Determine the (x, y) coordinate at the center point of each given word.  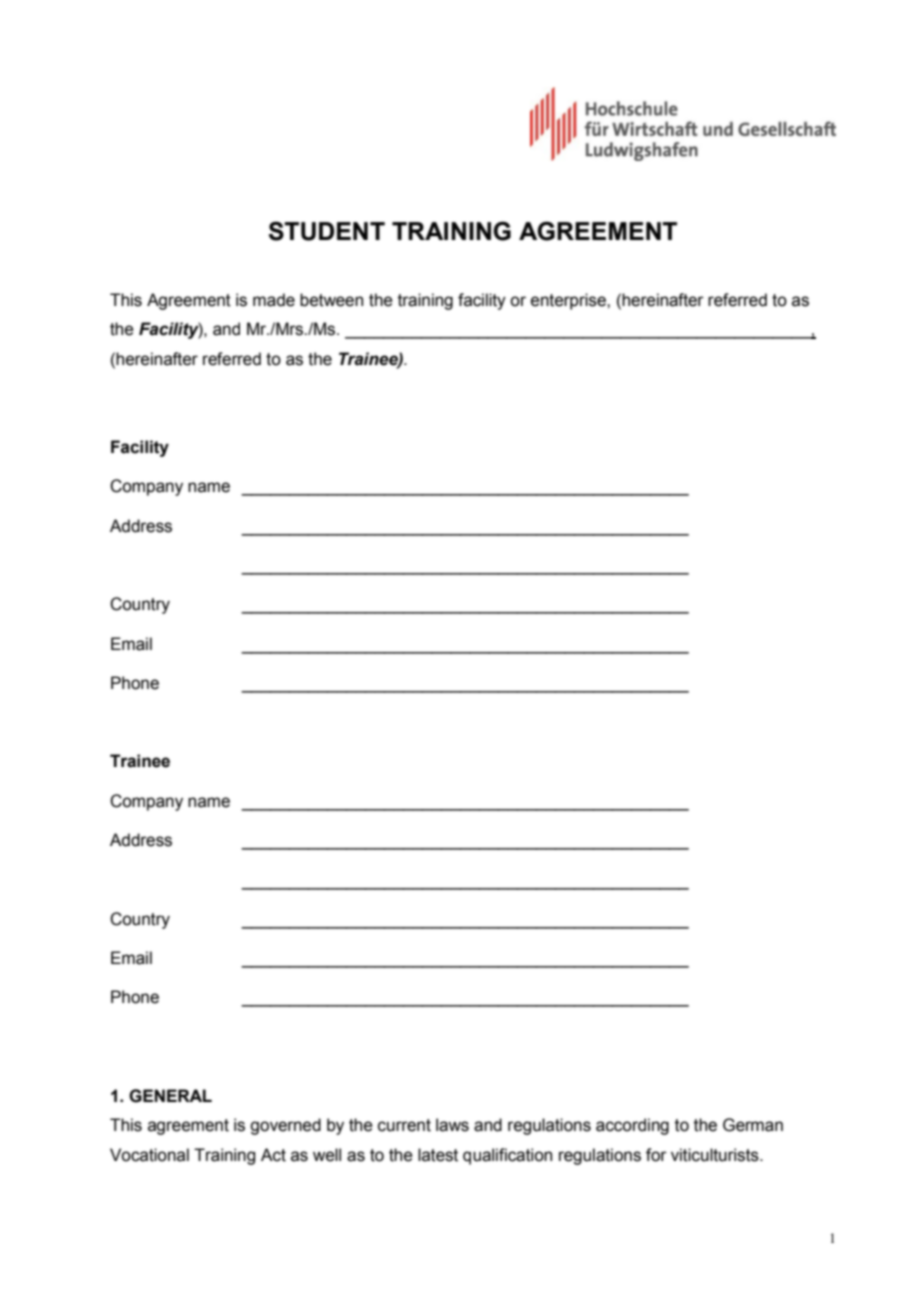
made (274, 300)
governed (285, 1126)
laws (452, 1125)
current (404, 1125)
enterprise (569, 301)
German (753, 1125)
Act (273, 1155)
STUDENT (327, 231)
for (656, 1155)
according (632, 1126)
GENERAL (170, 1096)
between (331, 300)
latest (438, 1155)
